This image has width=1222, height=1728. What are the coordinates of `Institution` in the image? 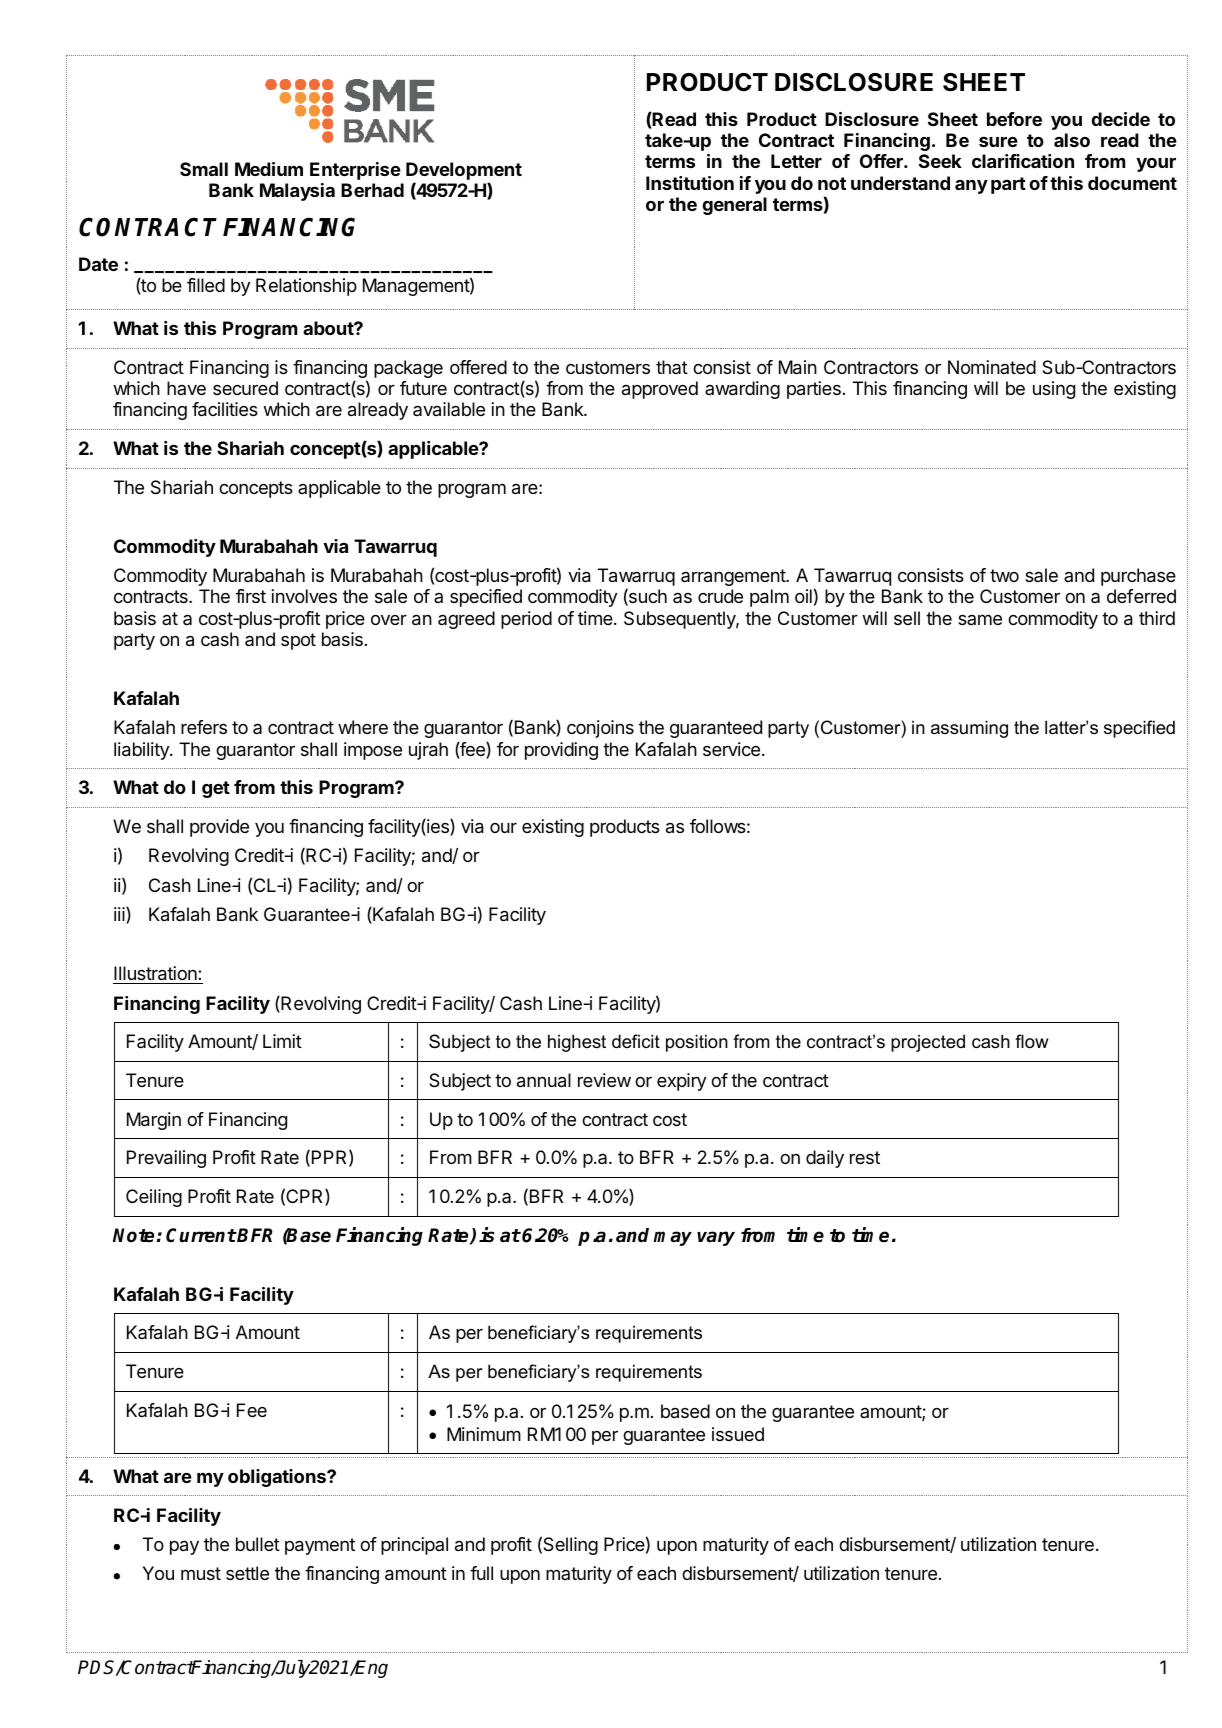 It's located at (690, 183).
